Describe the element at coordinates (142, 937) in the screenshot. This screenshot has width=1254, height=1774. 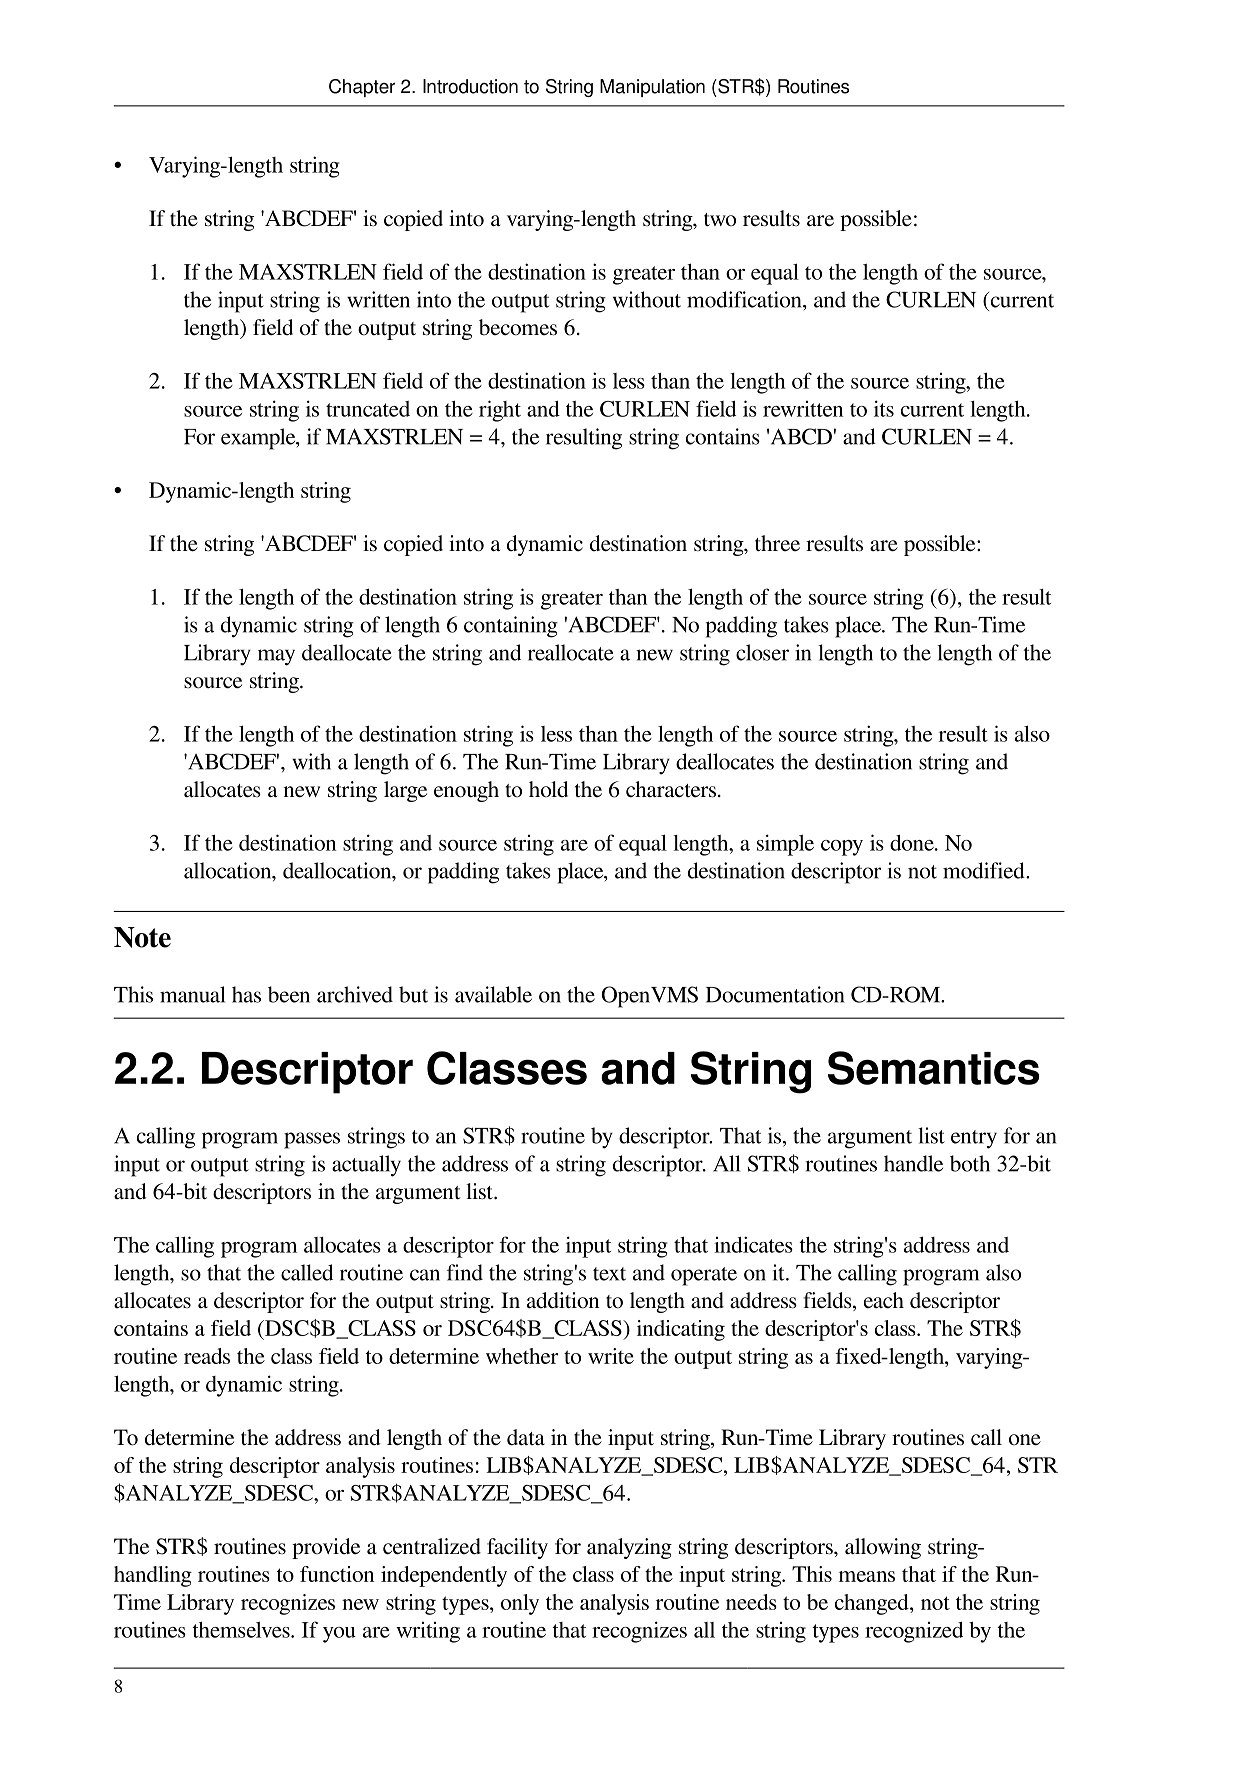
I see `Note` at that location.
